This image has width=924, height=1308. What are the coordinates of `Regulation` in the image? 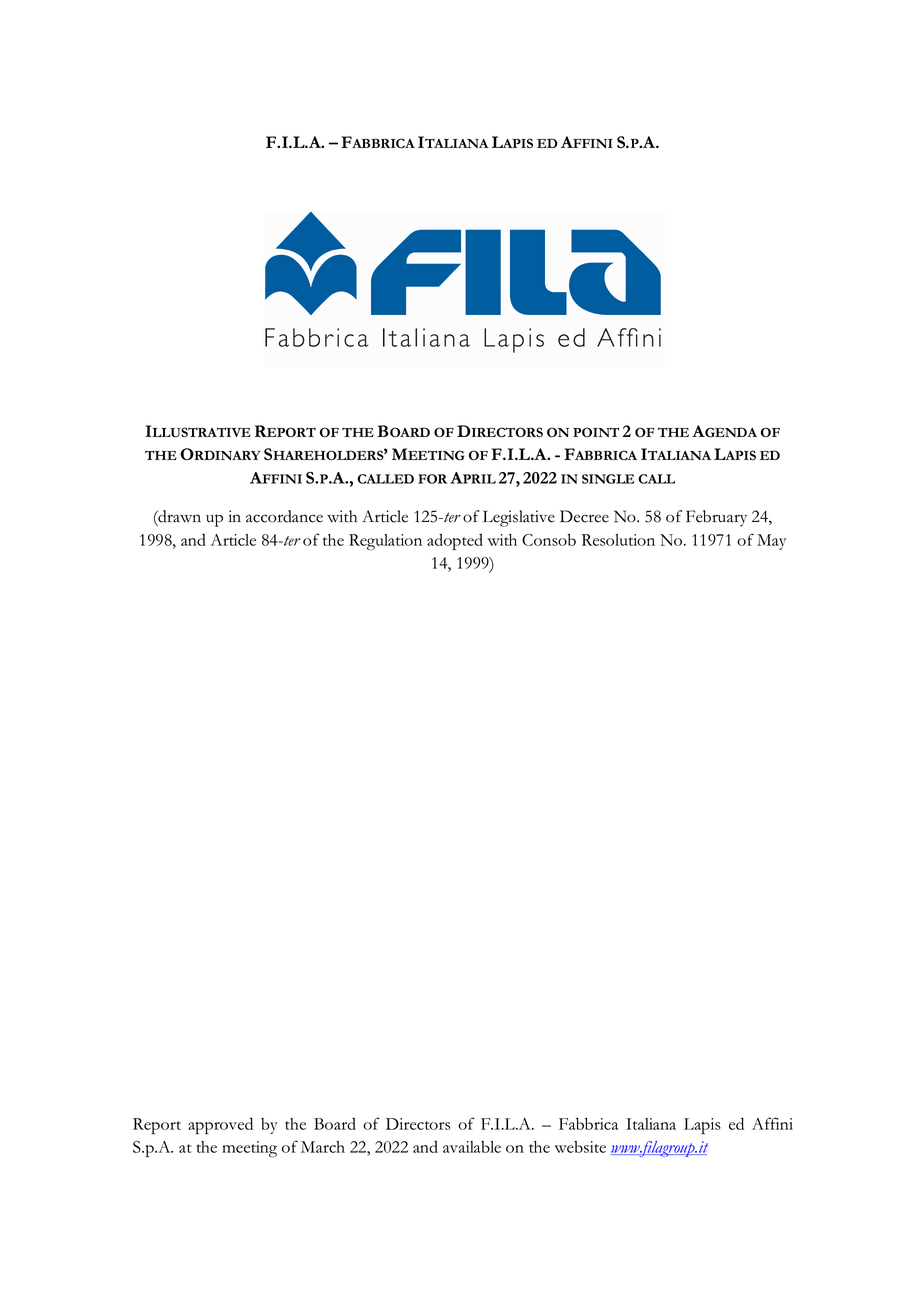 It's located at (385, 542).
